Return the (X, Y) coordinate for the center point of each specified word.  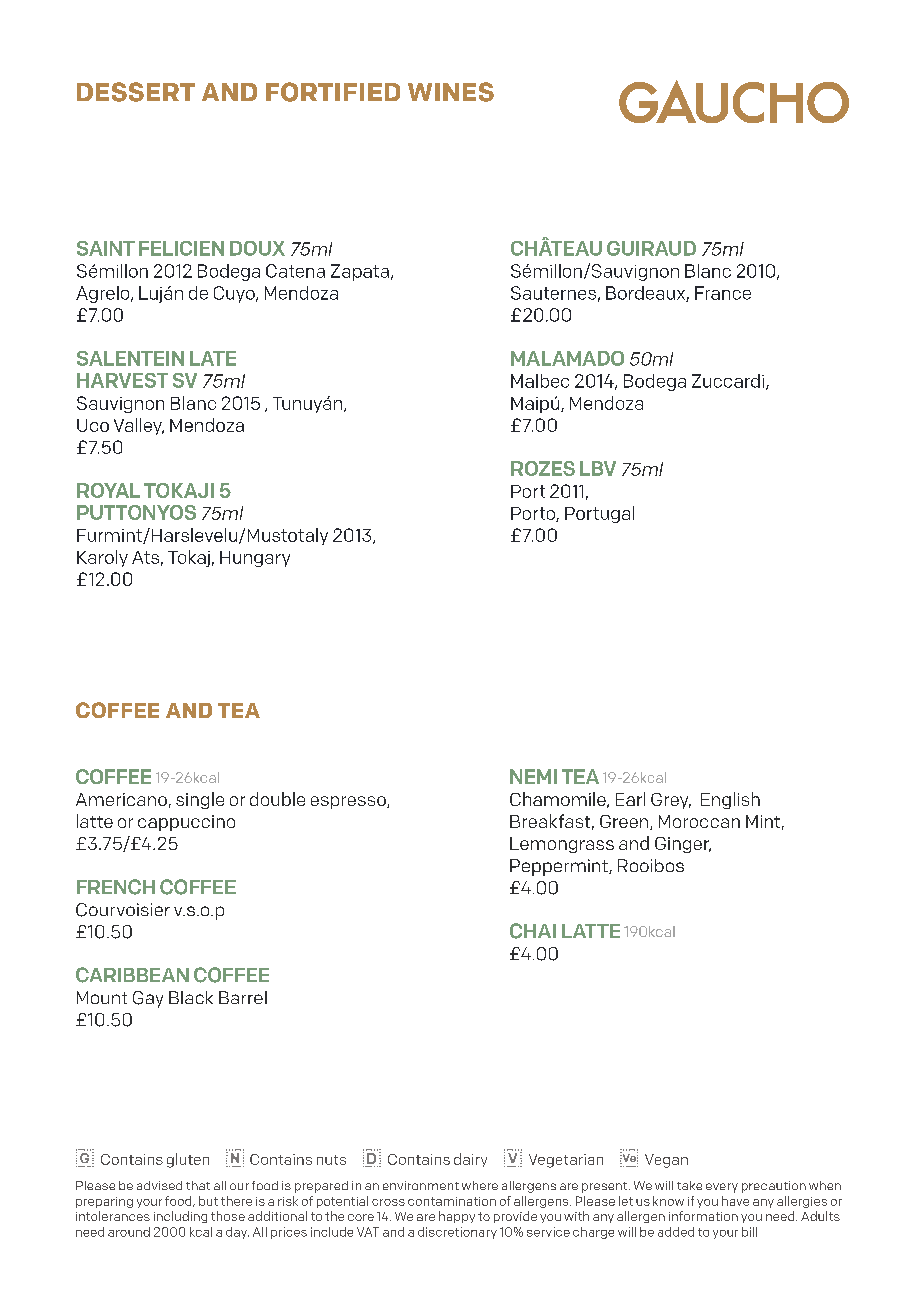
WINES (451, 92)
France (723, 293)
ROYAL (108, 490)
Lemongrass (562, 845)
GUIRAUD (651, 248)
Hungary (255, 559)
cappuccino (186, 823)
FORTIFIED (333, 92)
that (198, 1185)
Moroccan (699, 821)
